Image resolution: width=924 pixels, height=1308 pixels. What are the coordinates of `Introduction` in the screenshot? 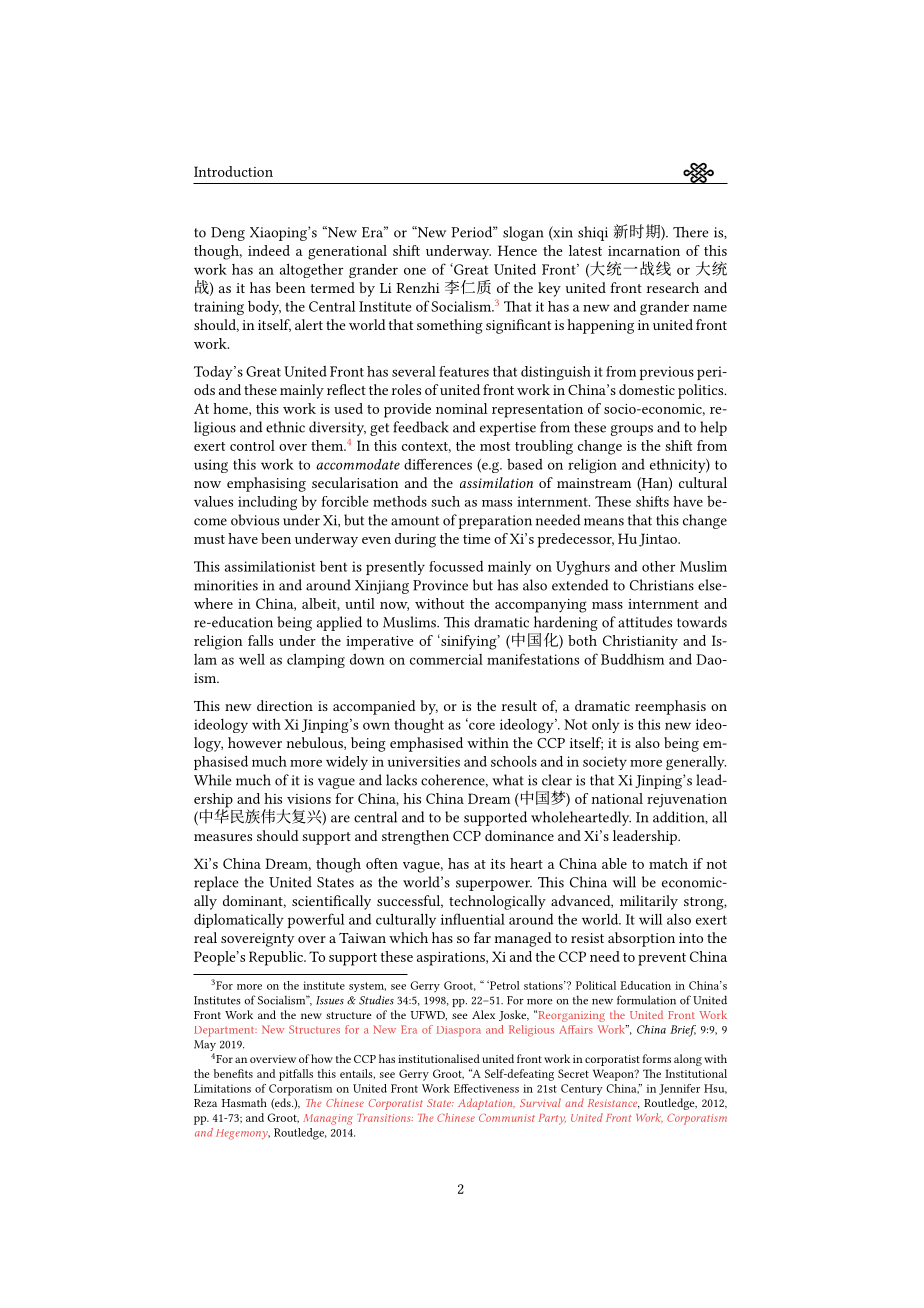 It's located at (233, 171).
